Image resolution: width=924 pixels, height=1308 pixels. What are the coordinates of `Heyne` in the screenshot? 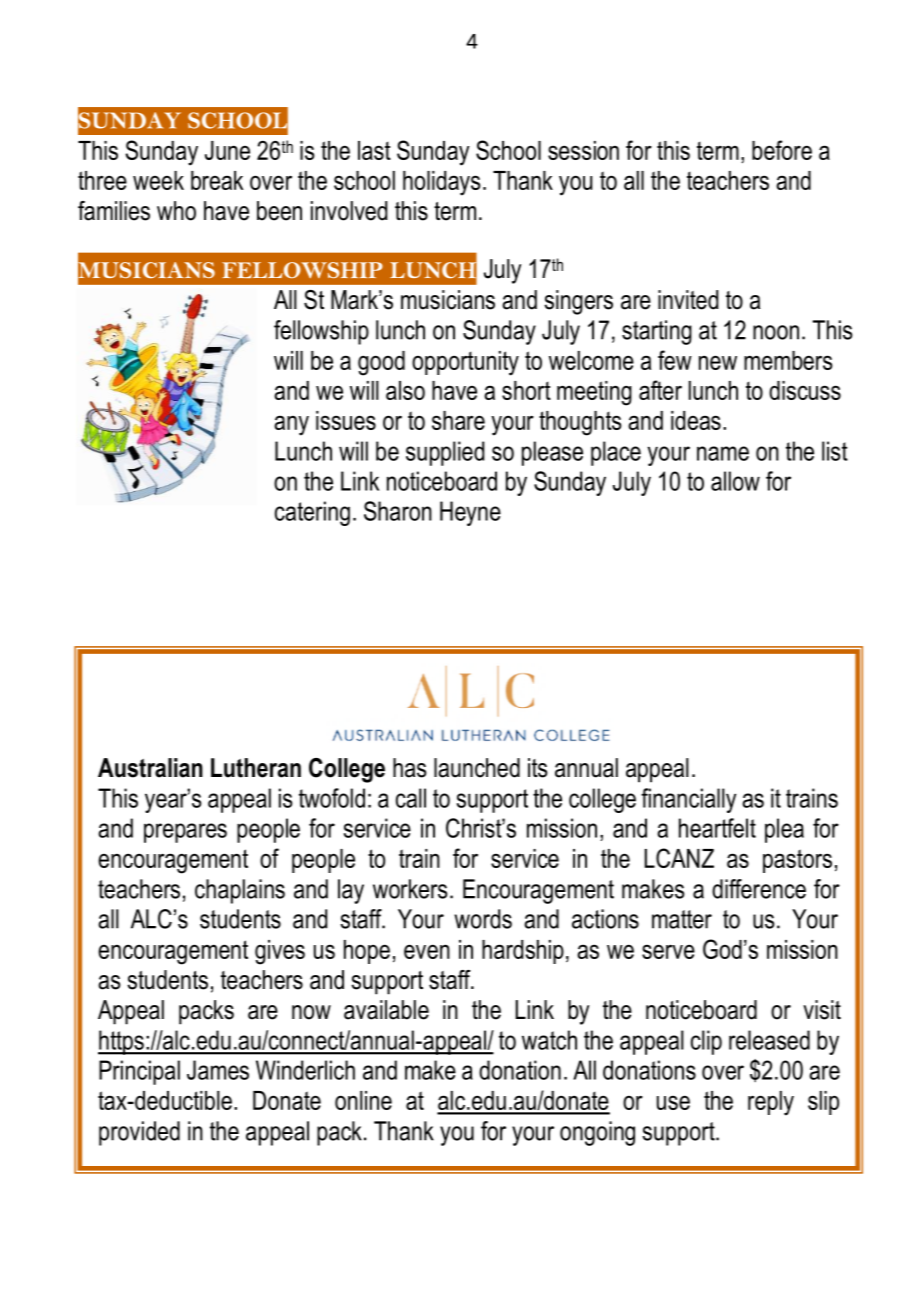 It's located at (470, 513).
